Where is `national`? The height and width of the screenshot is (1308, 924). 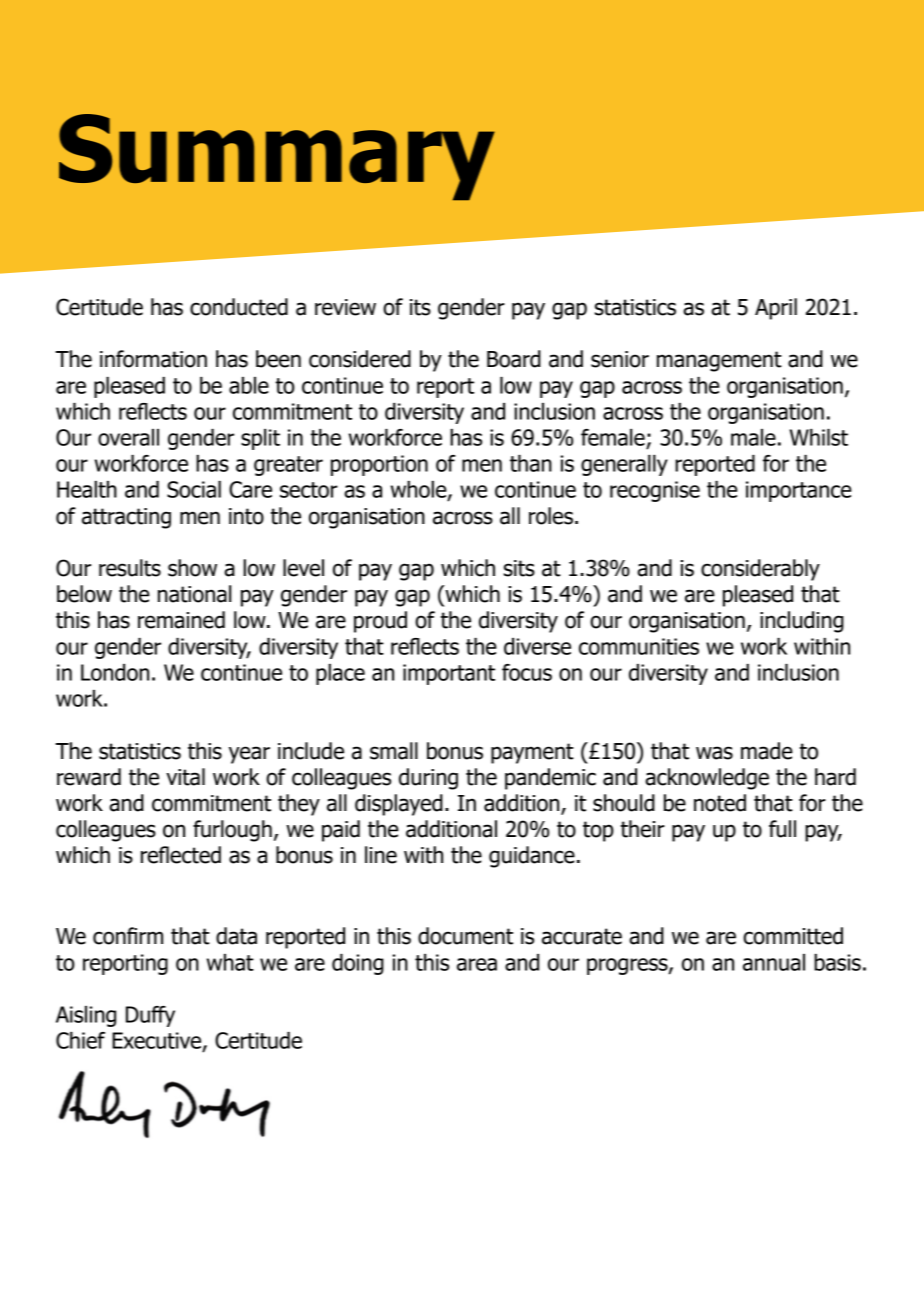 national is located at coordinates (194, 594).
